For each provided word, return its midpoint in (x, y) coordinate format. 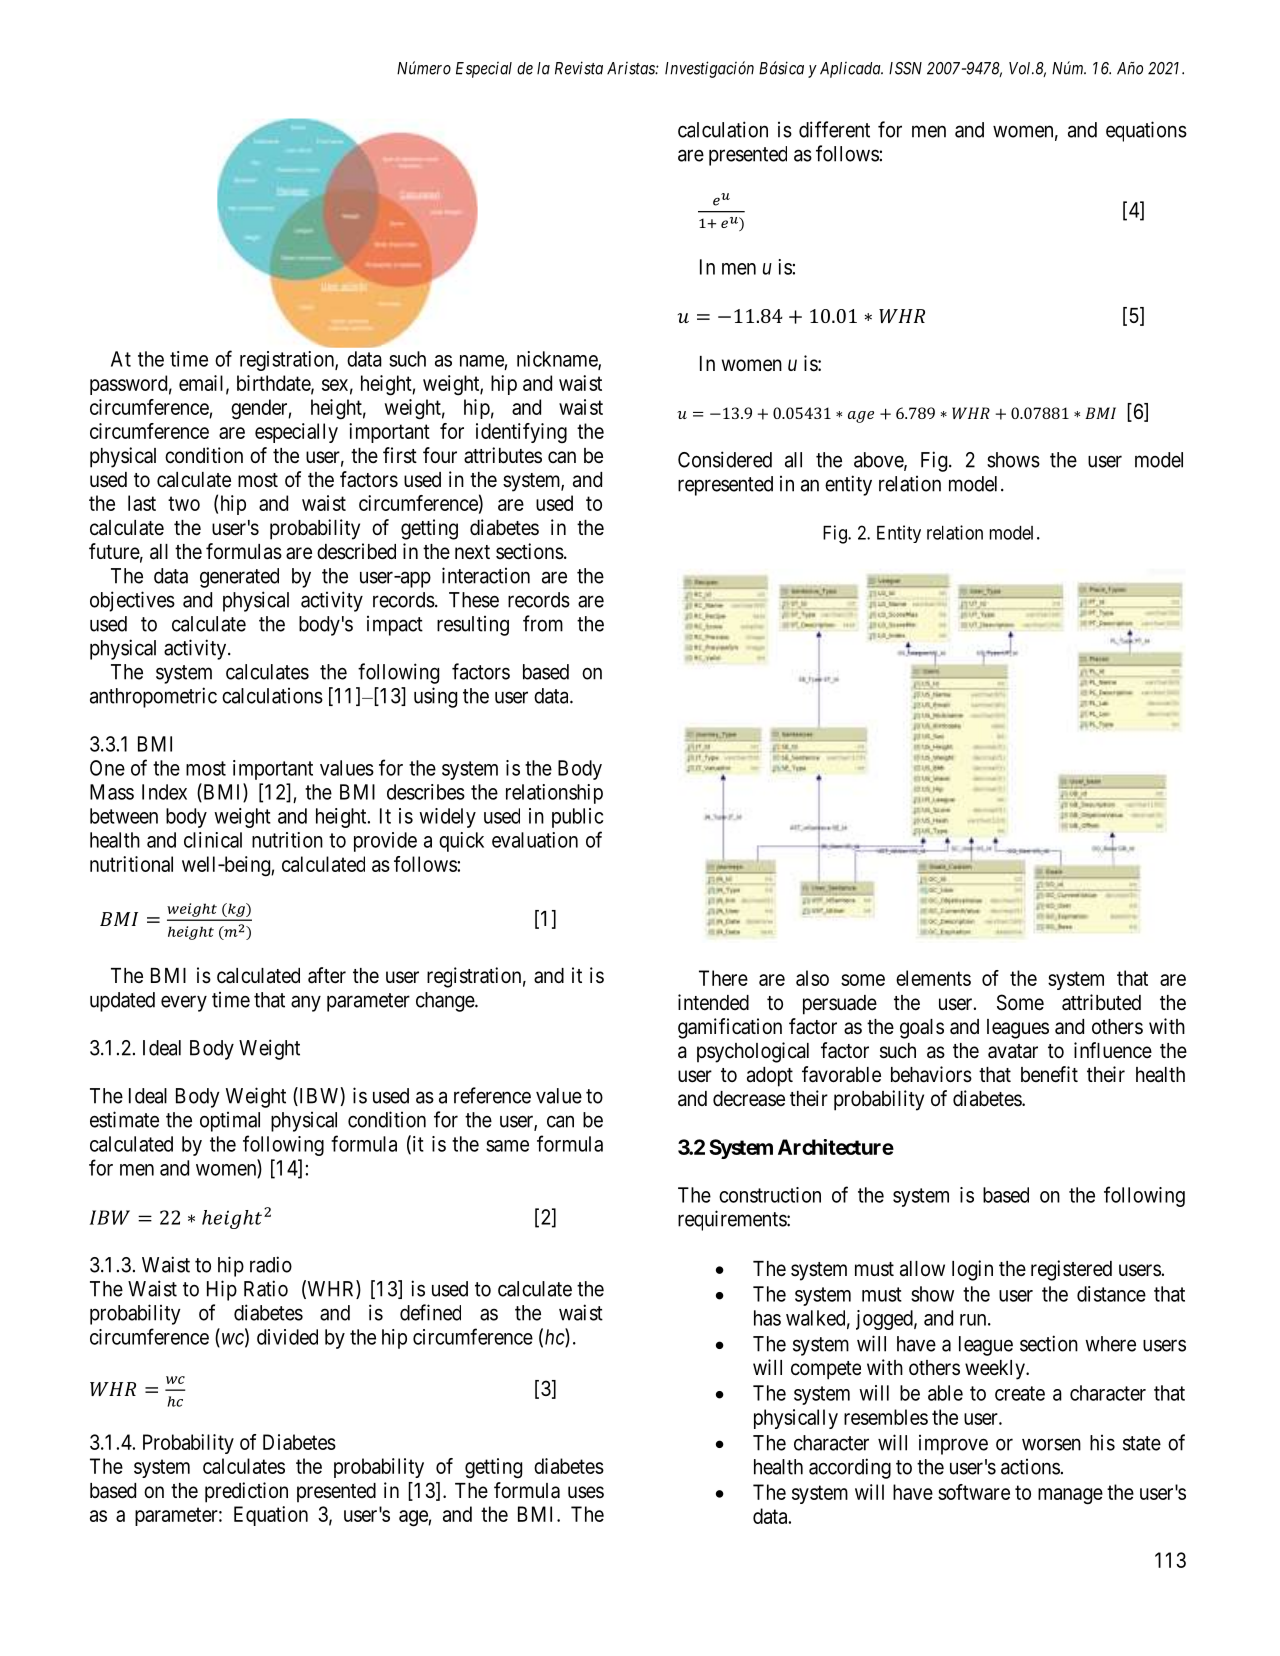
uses (586, 1492)
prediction (246, 1492)
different (834, 129)
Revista (579, 68)
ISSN (905, 68)
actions (1030, 1467)
